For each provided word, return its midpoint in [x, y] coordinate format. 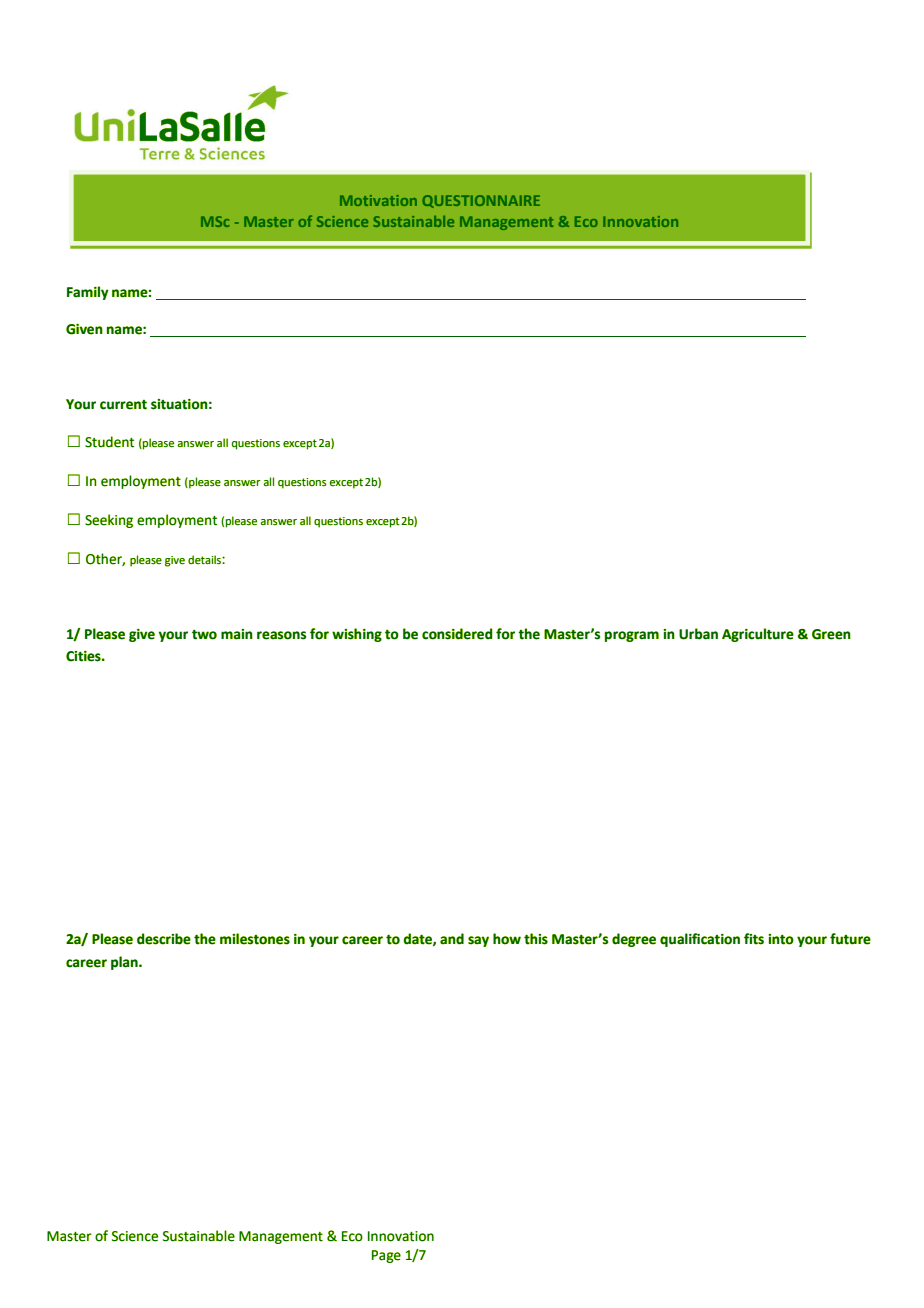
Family [88, 293]
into [781, 939]
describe [164, 939]
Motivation [378, 200]
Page [386, 1256]
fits [754, 939]
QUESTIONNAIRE [481, 201]
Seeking [109, 521]
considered [457, 634]
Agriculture [758, 635]
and [452, 939]
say [478, 941]
